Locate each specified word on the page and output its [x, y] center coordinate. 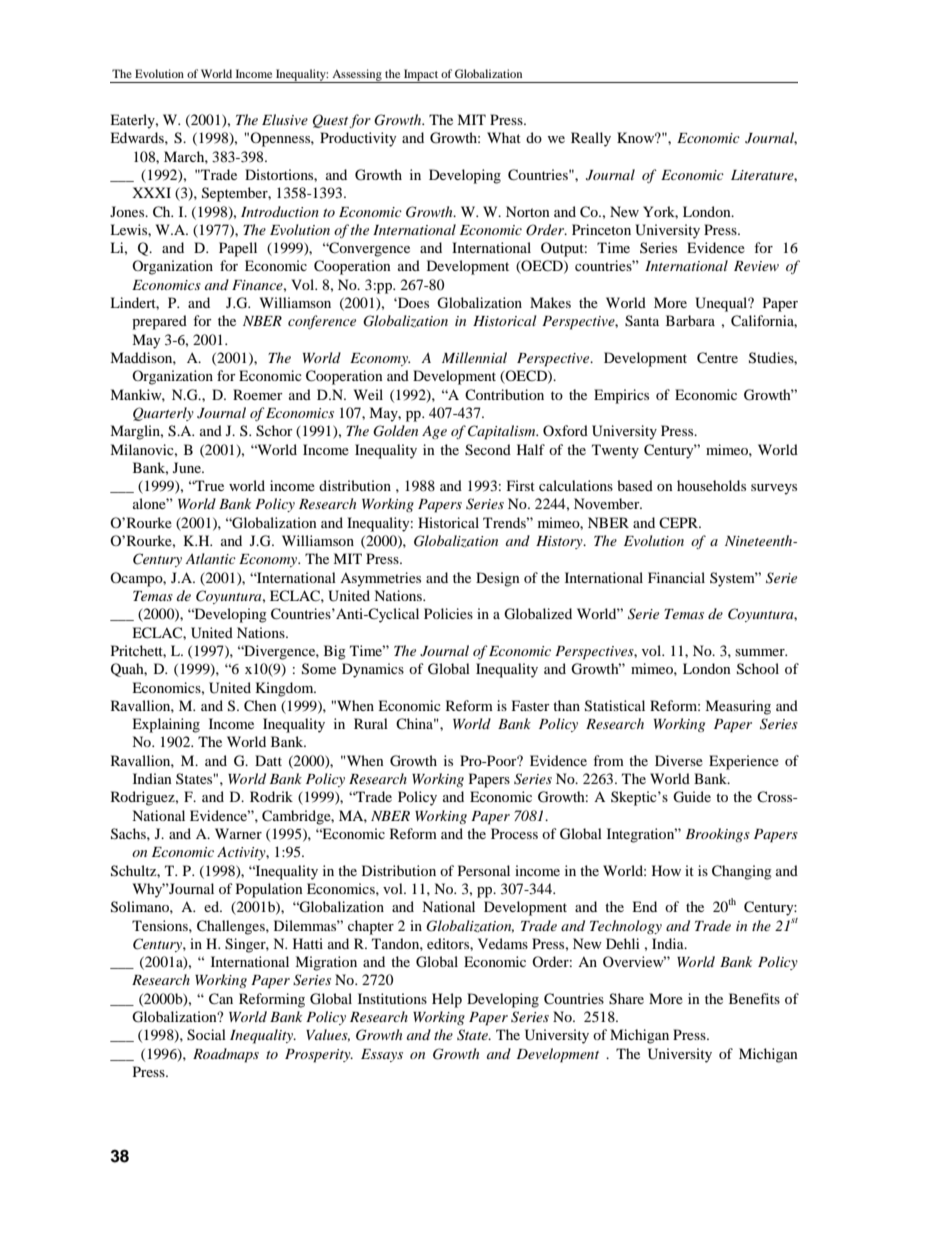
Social [206, 1035]
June [188, 467]
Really [591, 139]
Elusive [285, 119]
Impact [421, 76]
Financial [676, 577]
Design [498, 579]
